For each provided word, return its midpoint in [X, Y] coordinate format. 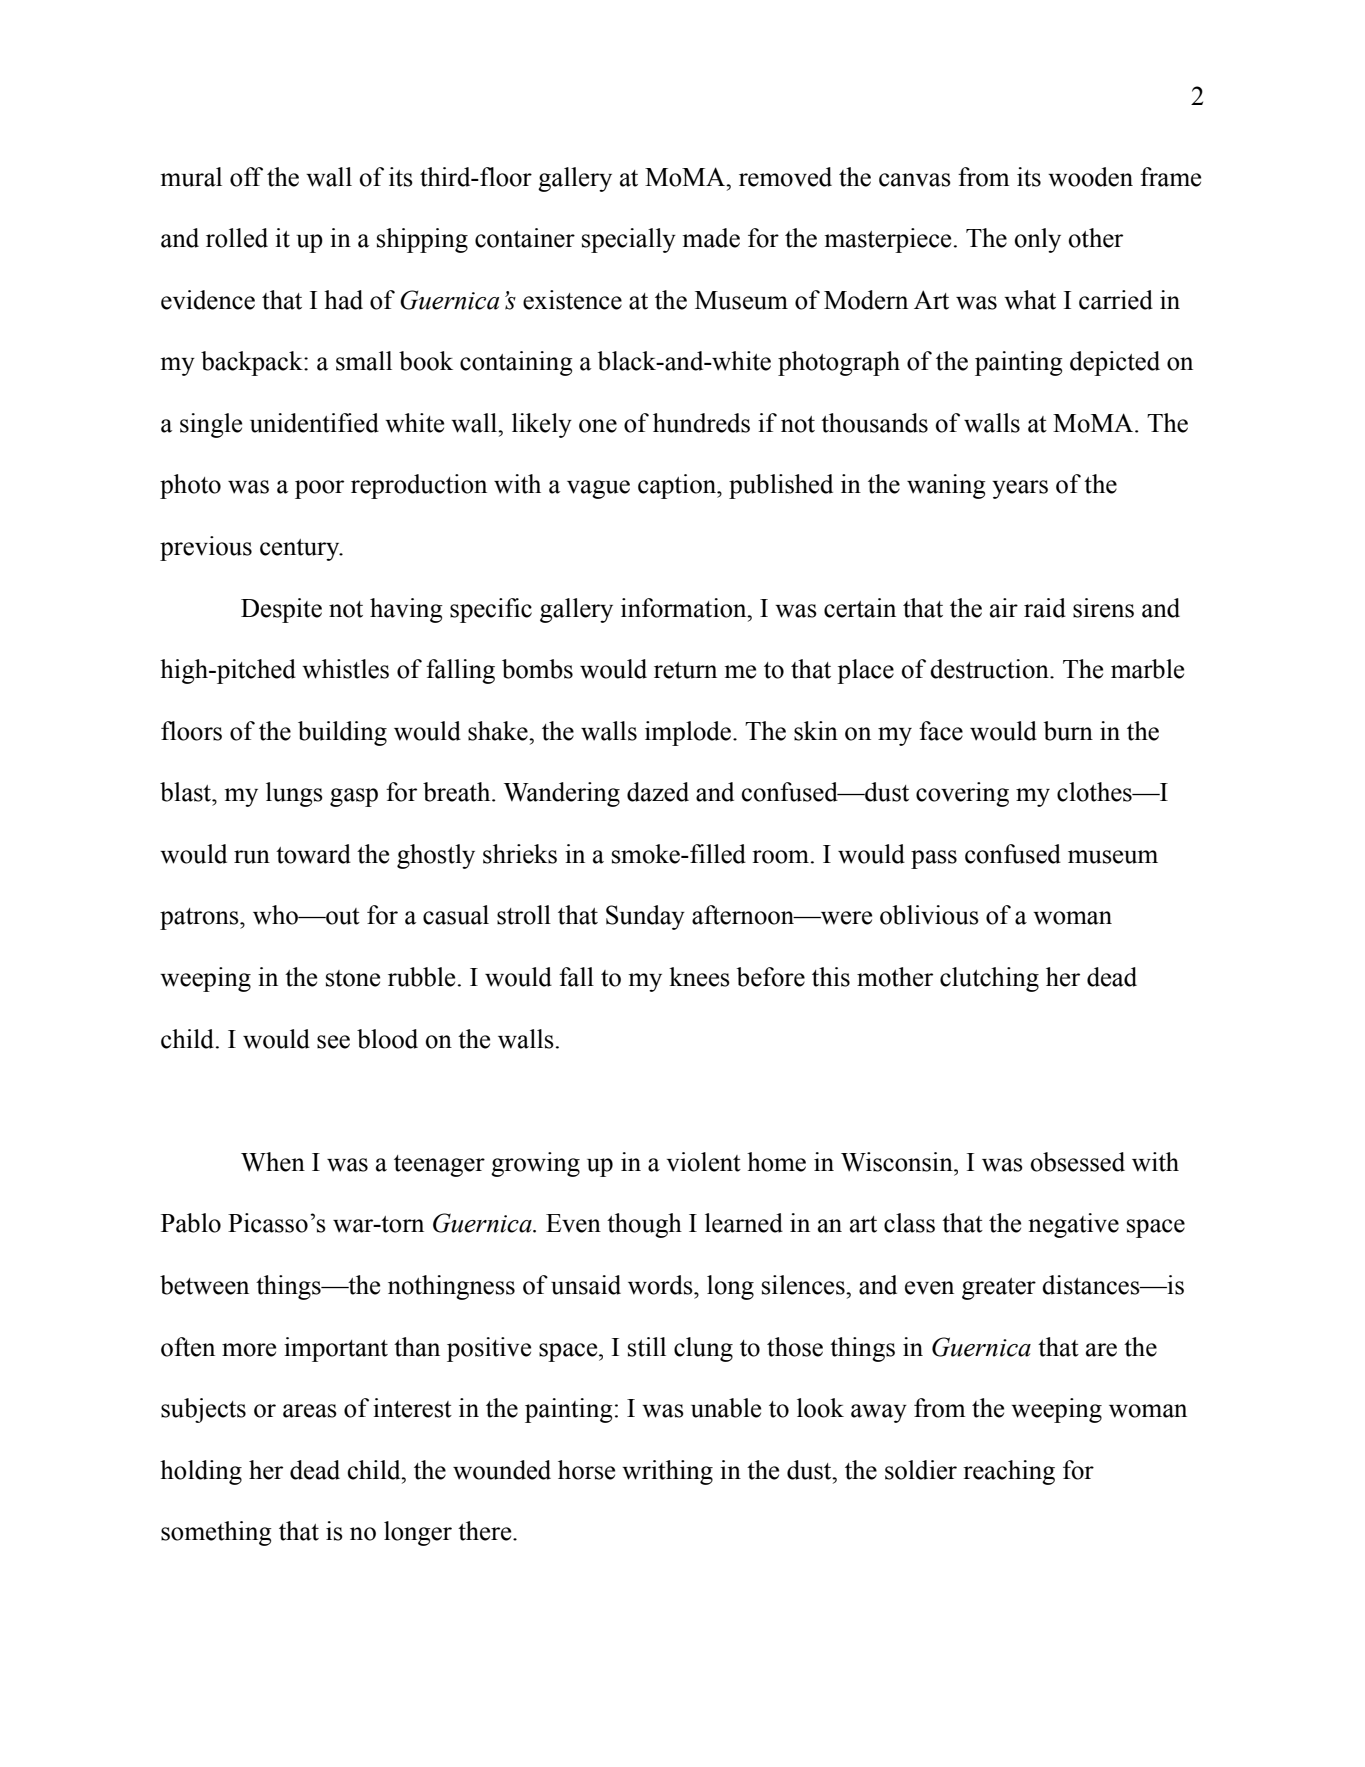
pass [934, 859]
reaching [1009, 1472]
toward [313, 854]
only [1038, 240]
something [216, 1533]
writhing [667, 1472]
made [711, 238]
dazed [658, 792]
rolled [237, 238]
